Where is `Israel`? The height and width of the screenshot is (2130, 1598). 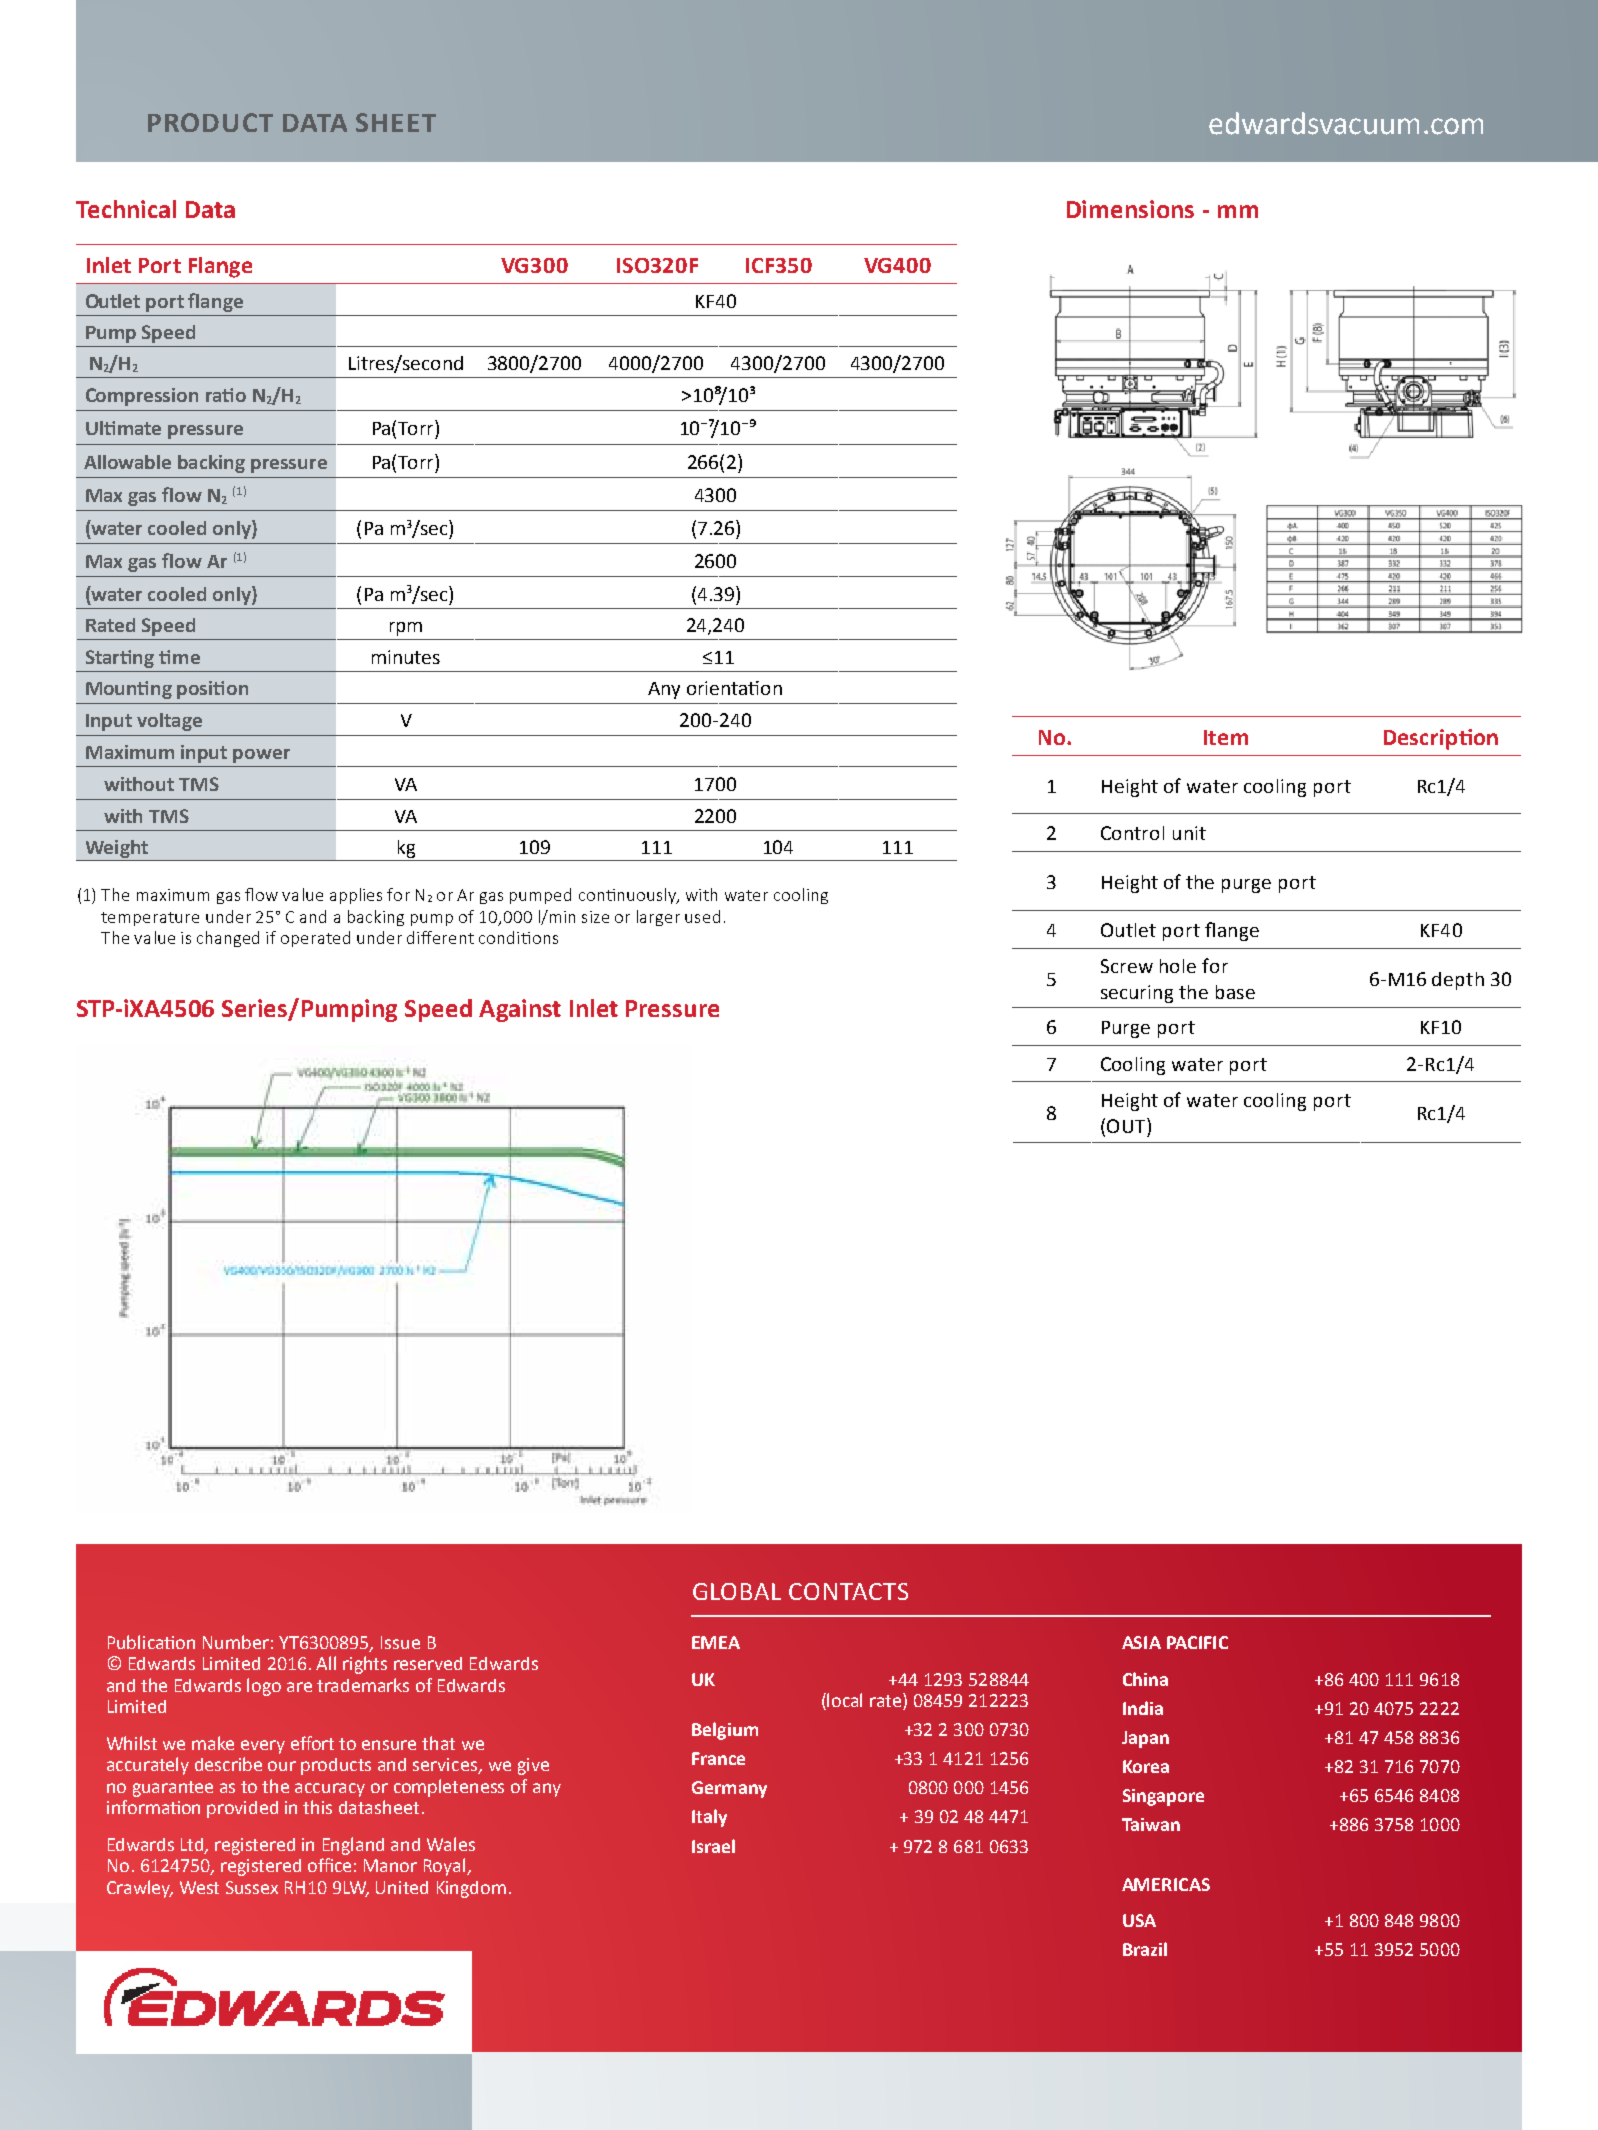 Israel is located at coordinates (713, 1846).
